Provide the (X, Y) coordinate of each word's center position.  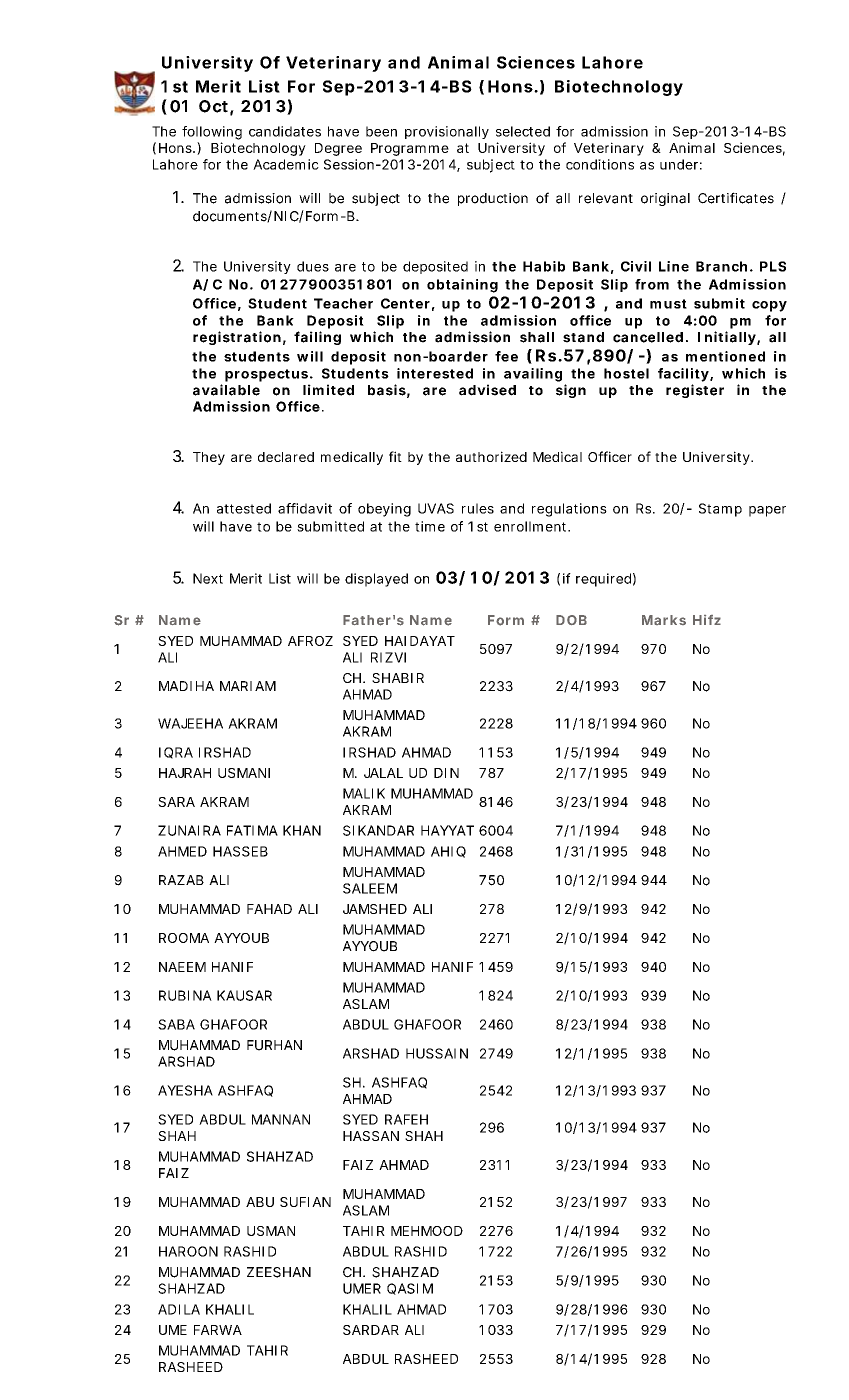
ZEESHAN (279, 1272)
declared (286, 457)
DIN (446, 773)
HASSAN (371, 1136)
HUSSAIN (437, 1053)
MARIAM (248, 686)
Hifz (707, 620)
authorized (491, 456)
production (493, 199)
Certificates (736, 198)
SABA (176, 1024)
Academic (286, 164)
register (695, 391)
